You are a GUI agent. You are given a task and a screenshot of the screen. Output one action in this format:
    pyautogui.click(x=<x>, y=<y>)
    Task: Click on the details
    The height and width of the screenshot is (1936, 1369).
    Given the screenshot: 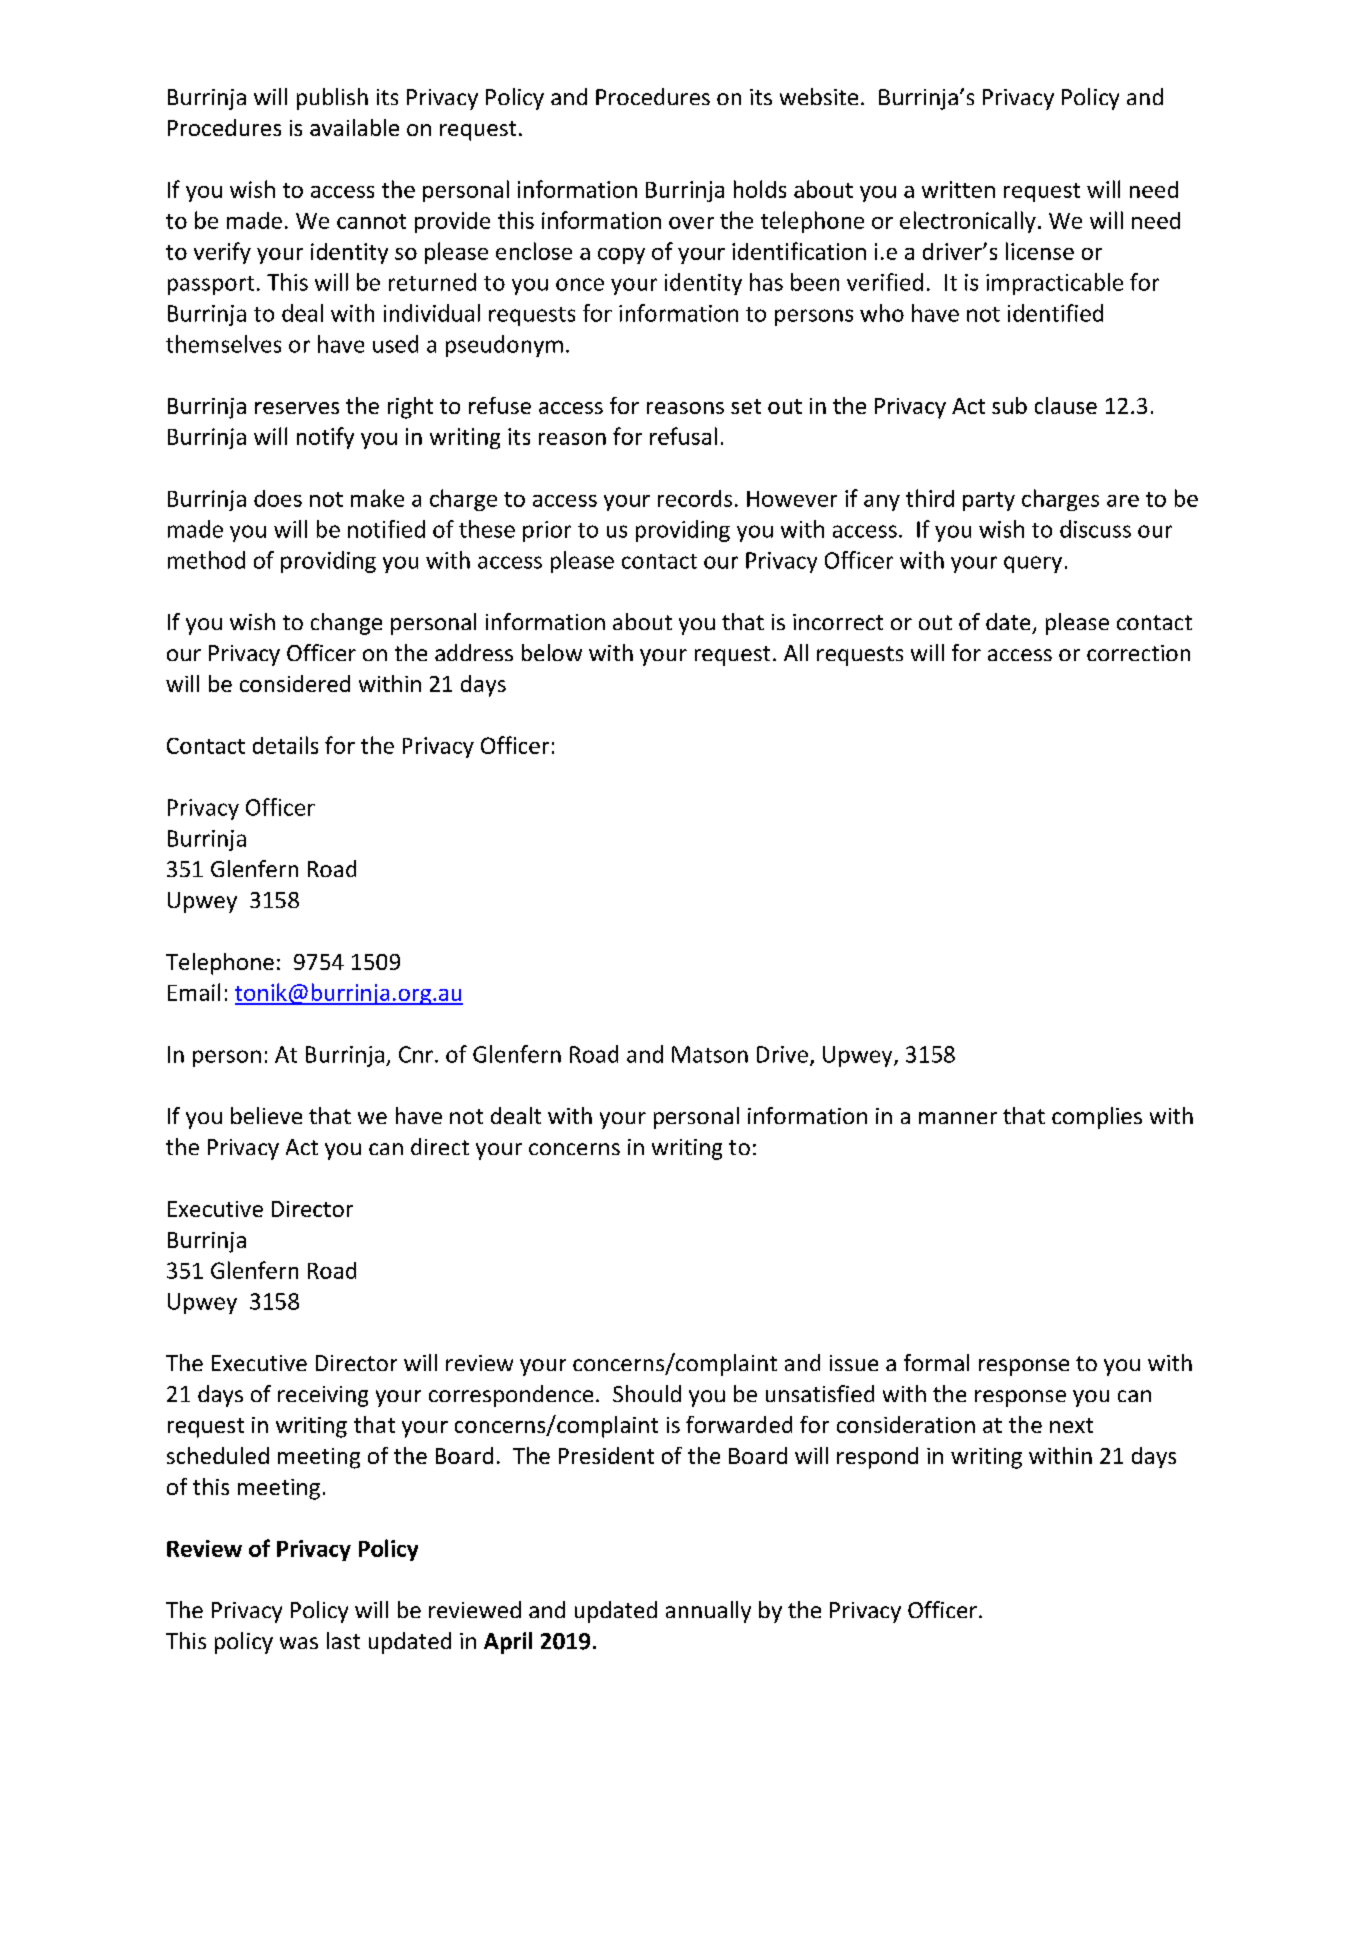 What is the action you would take?
    pyautogui.click(x=285, y=745)
